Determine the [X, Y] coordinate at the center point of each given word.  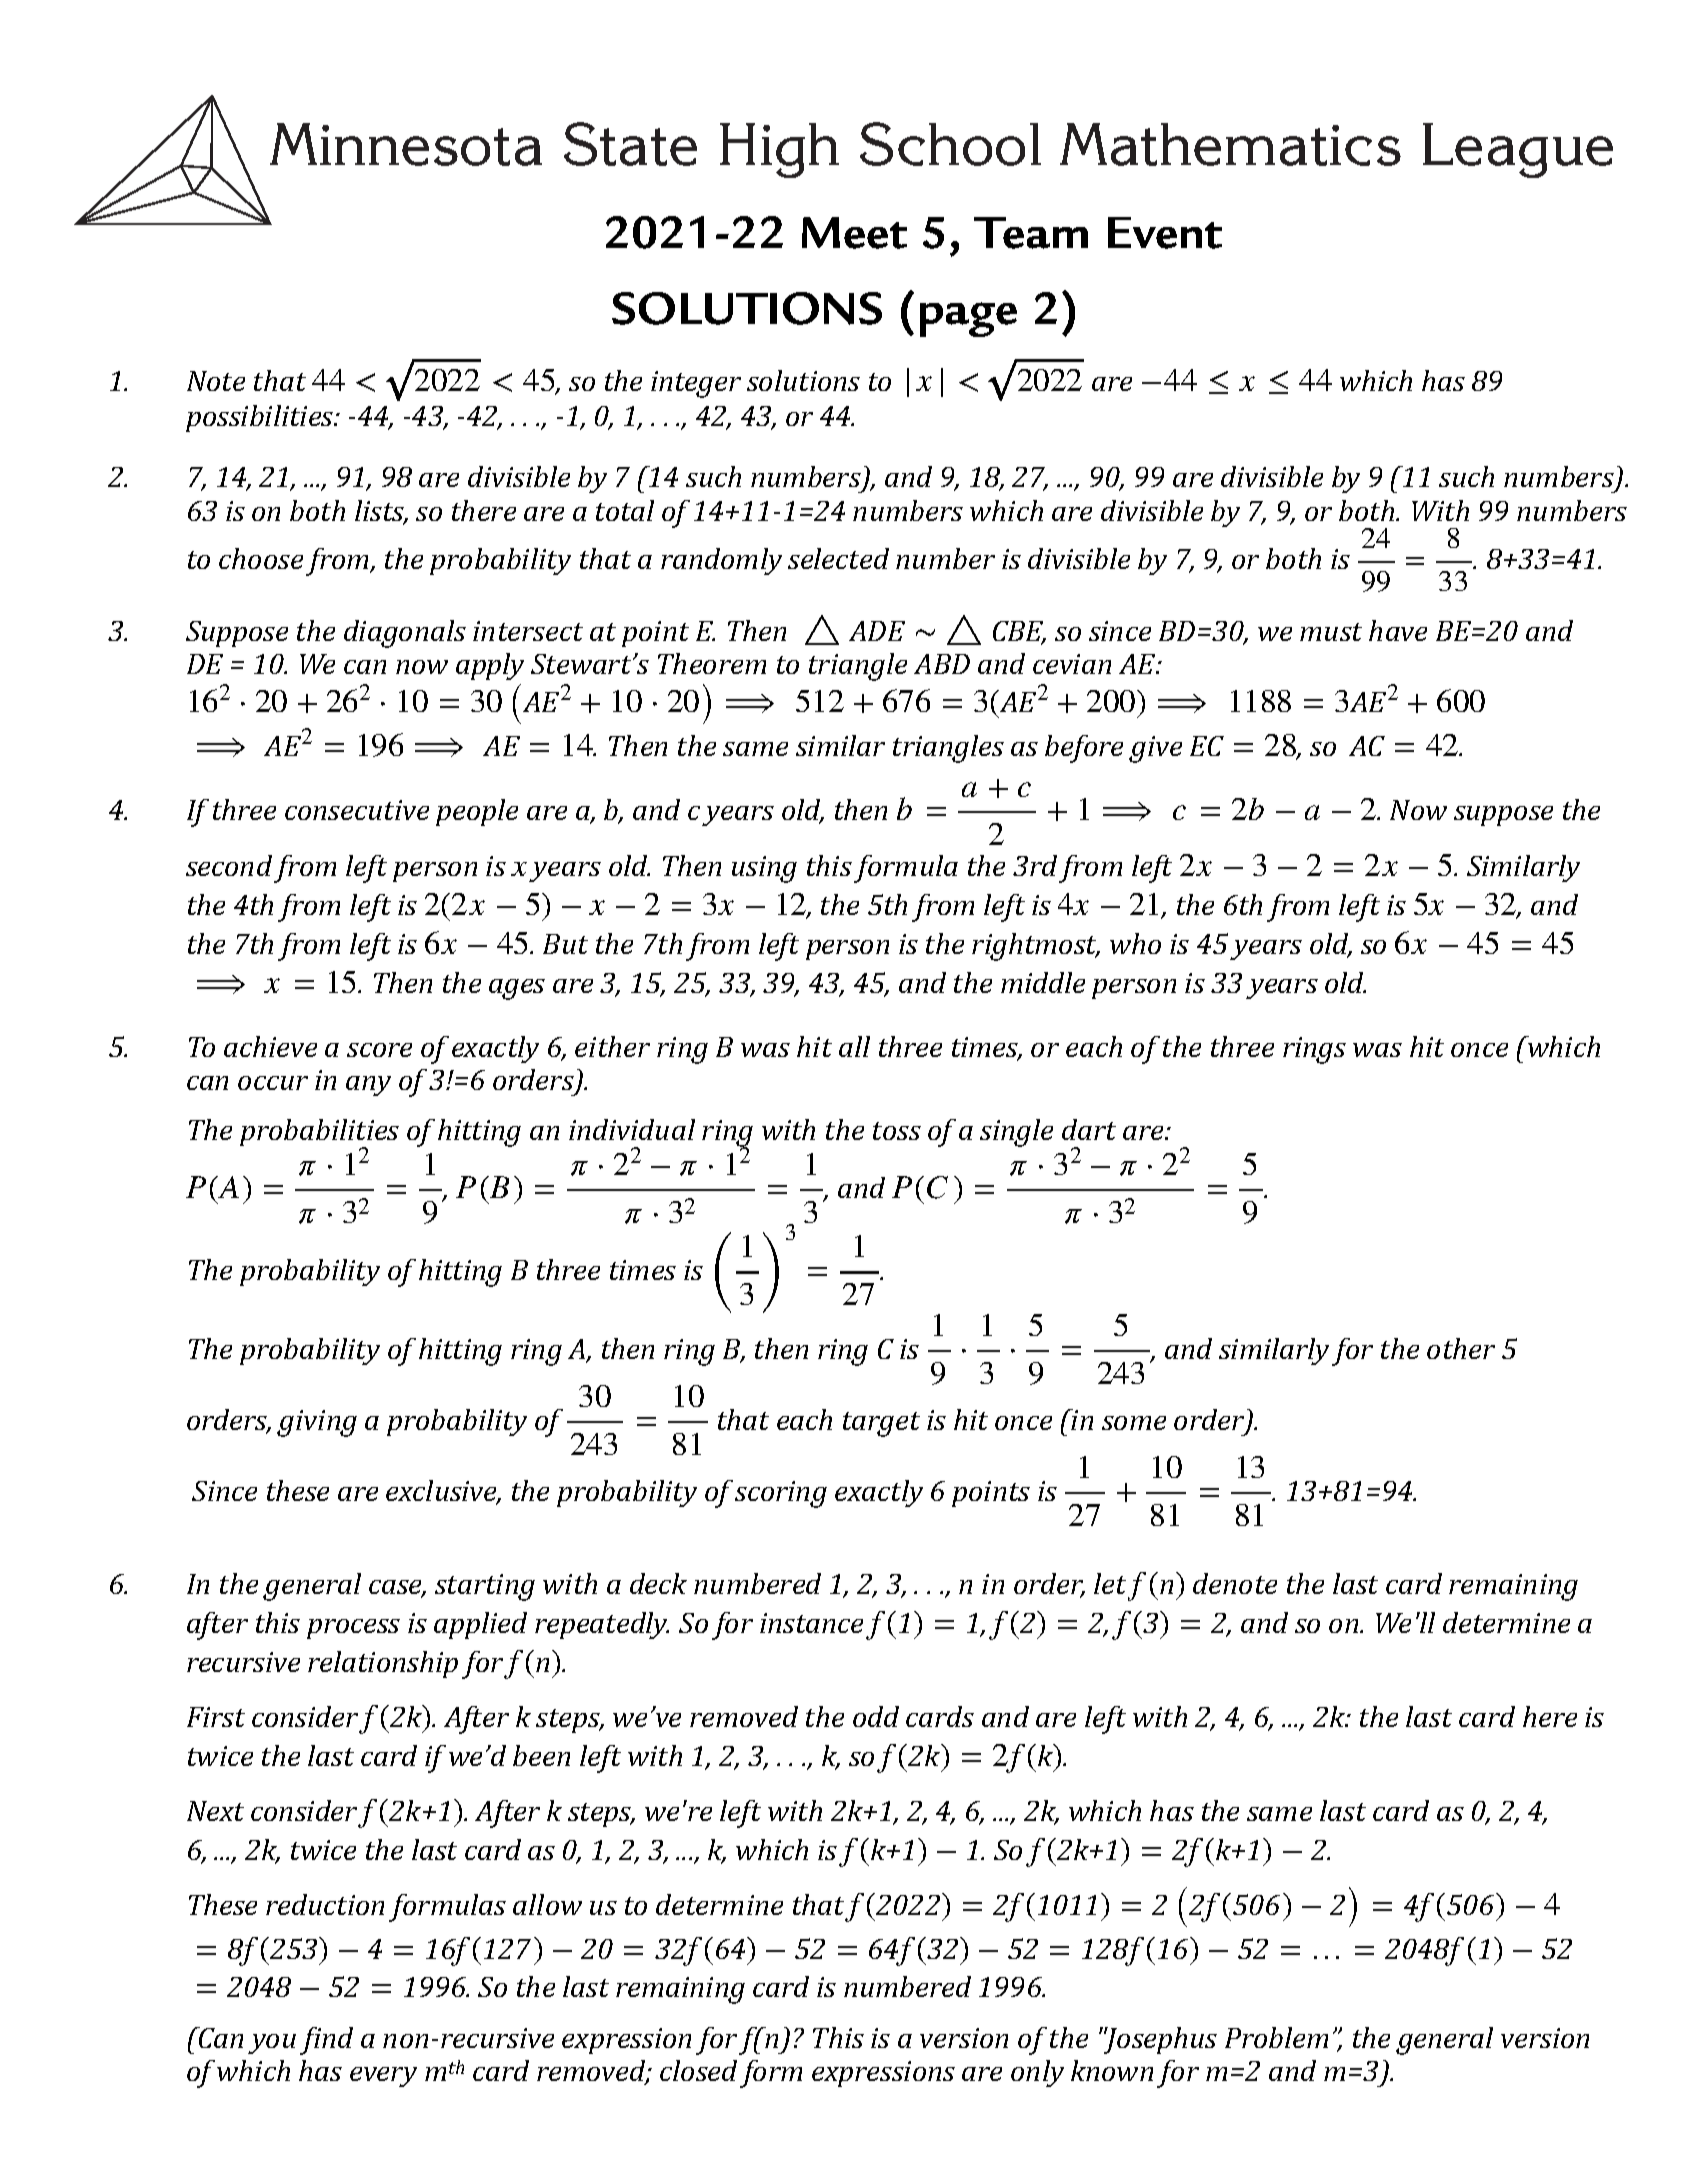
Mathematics [1230, 144]
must [1331, 632]
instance [811, 1623]
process [353, 1629]
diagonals [405, 634]
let [1110, 1583]
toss [897, 1131]
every [383, 2077]
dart [1089, 1129]
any [368, 1086]
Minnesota [406, 144]
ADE [877, 631]
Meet [854, 233]
